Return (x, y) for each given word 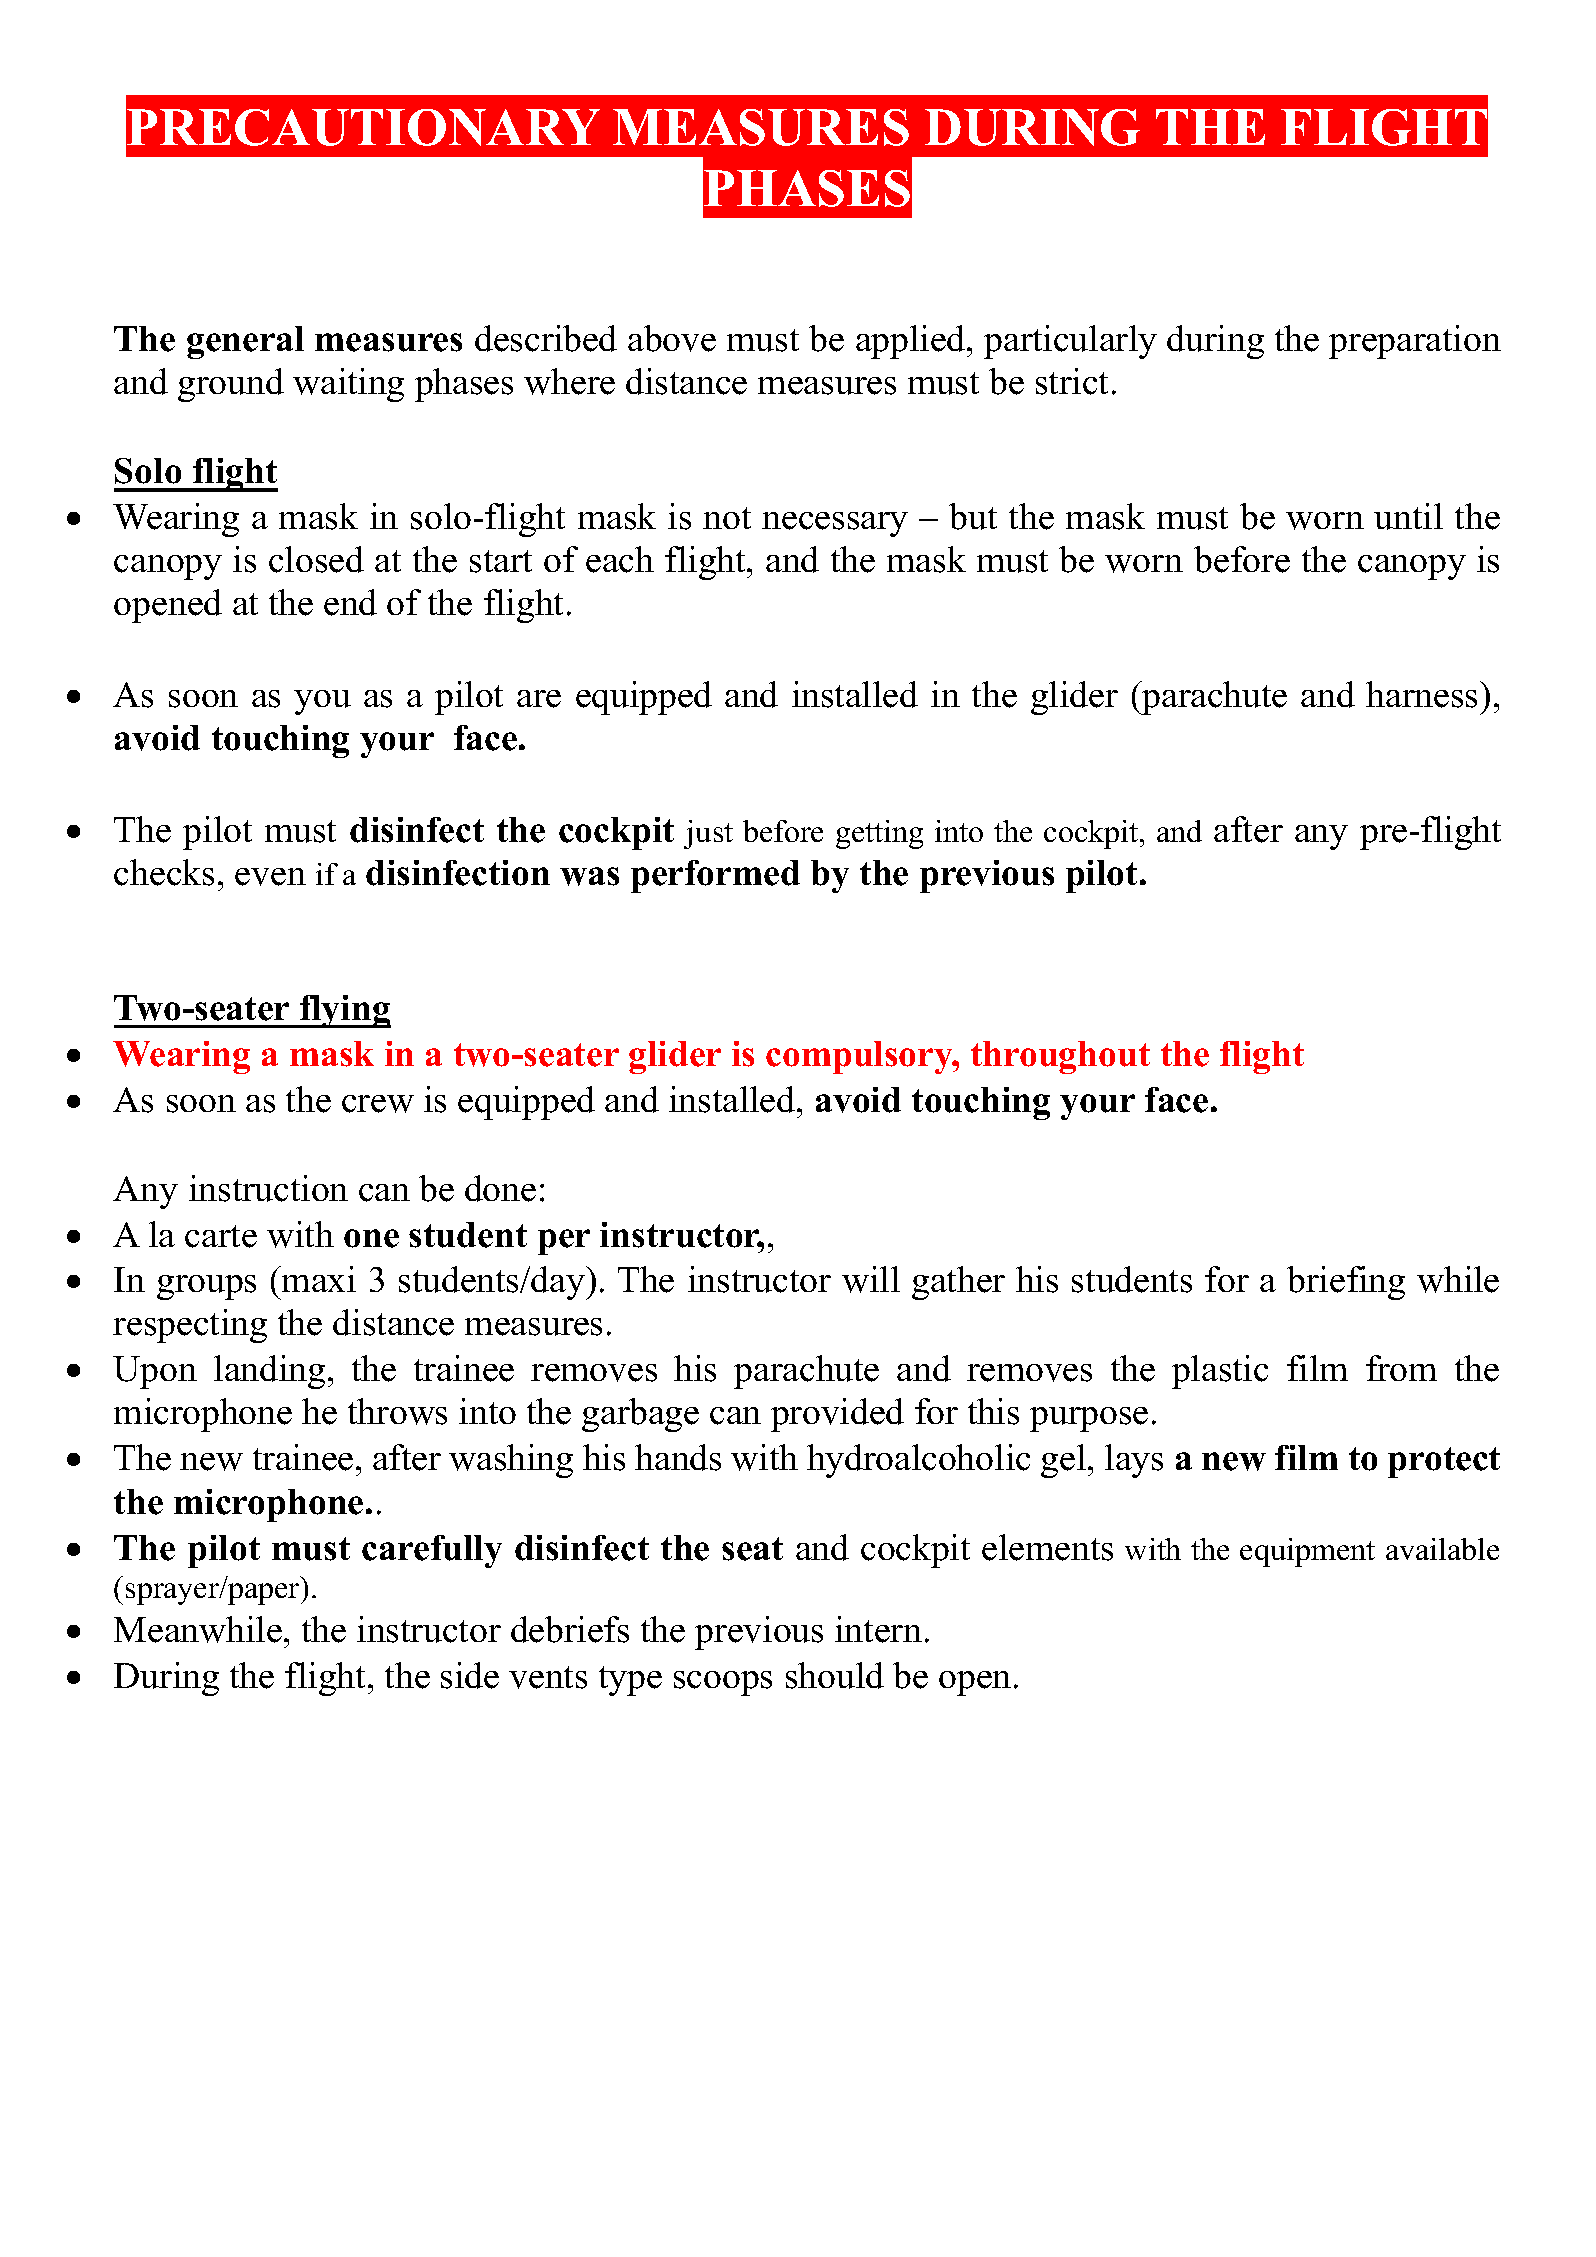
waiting (348, 385)
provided (837, 1415)
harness (1423, 694)
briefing (1346, 1283)
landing (269, 1372)
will (871, 1279)
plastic (1220, 1372)
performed (715, 876)
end (350, 602)
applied (912, 342)
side (470, 1675)
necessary (835, 524)
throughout (1060, 1057)
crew (378, 1104)
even (270, 877)
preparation (1415, 342)
